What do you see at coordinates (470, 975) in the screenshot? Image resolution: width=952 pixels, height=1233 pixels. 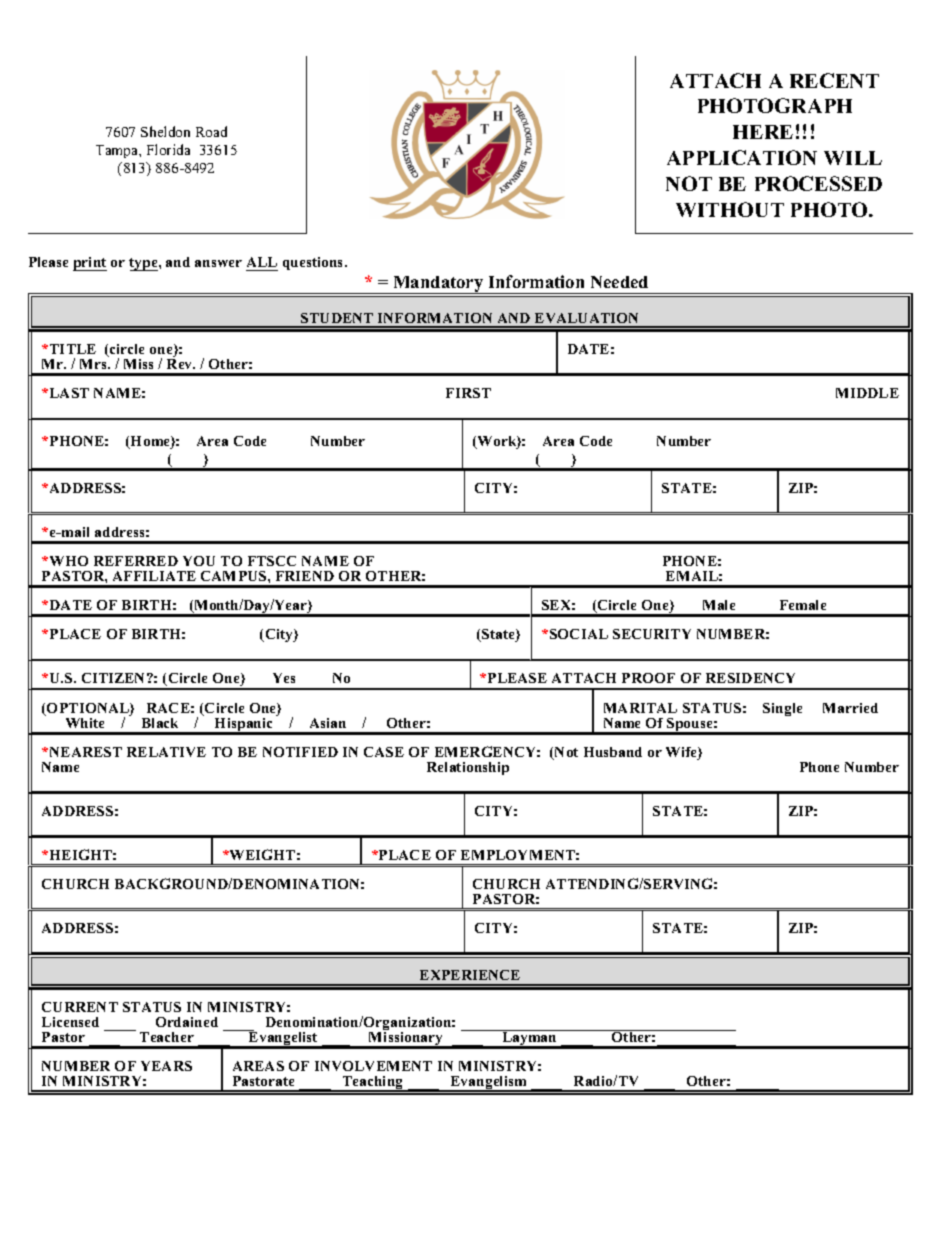 I see `EXPERIENCE` at bounding box center [470, 975].
